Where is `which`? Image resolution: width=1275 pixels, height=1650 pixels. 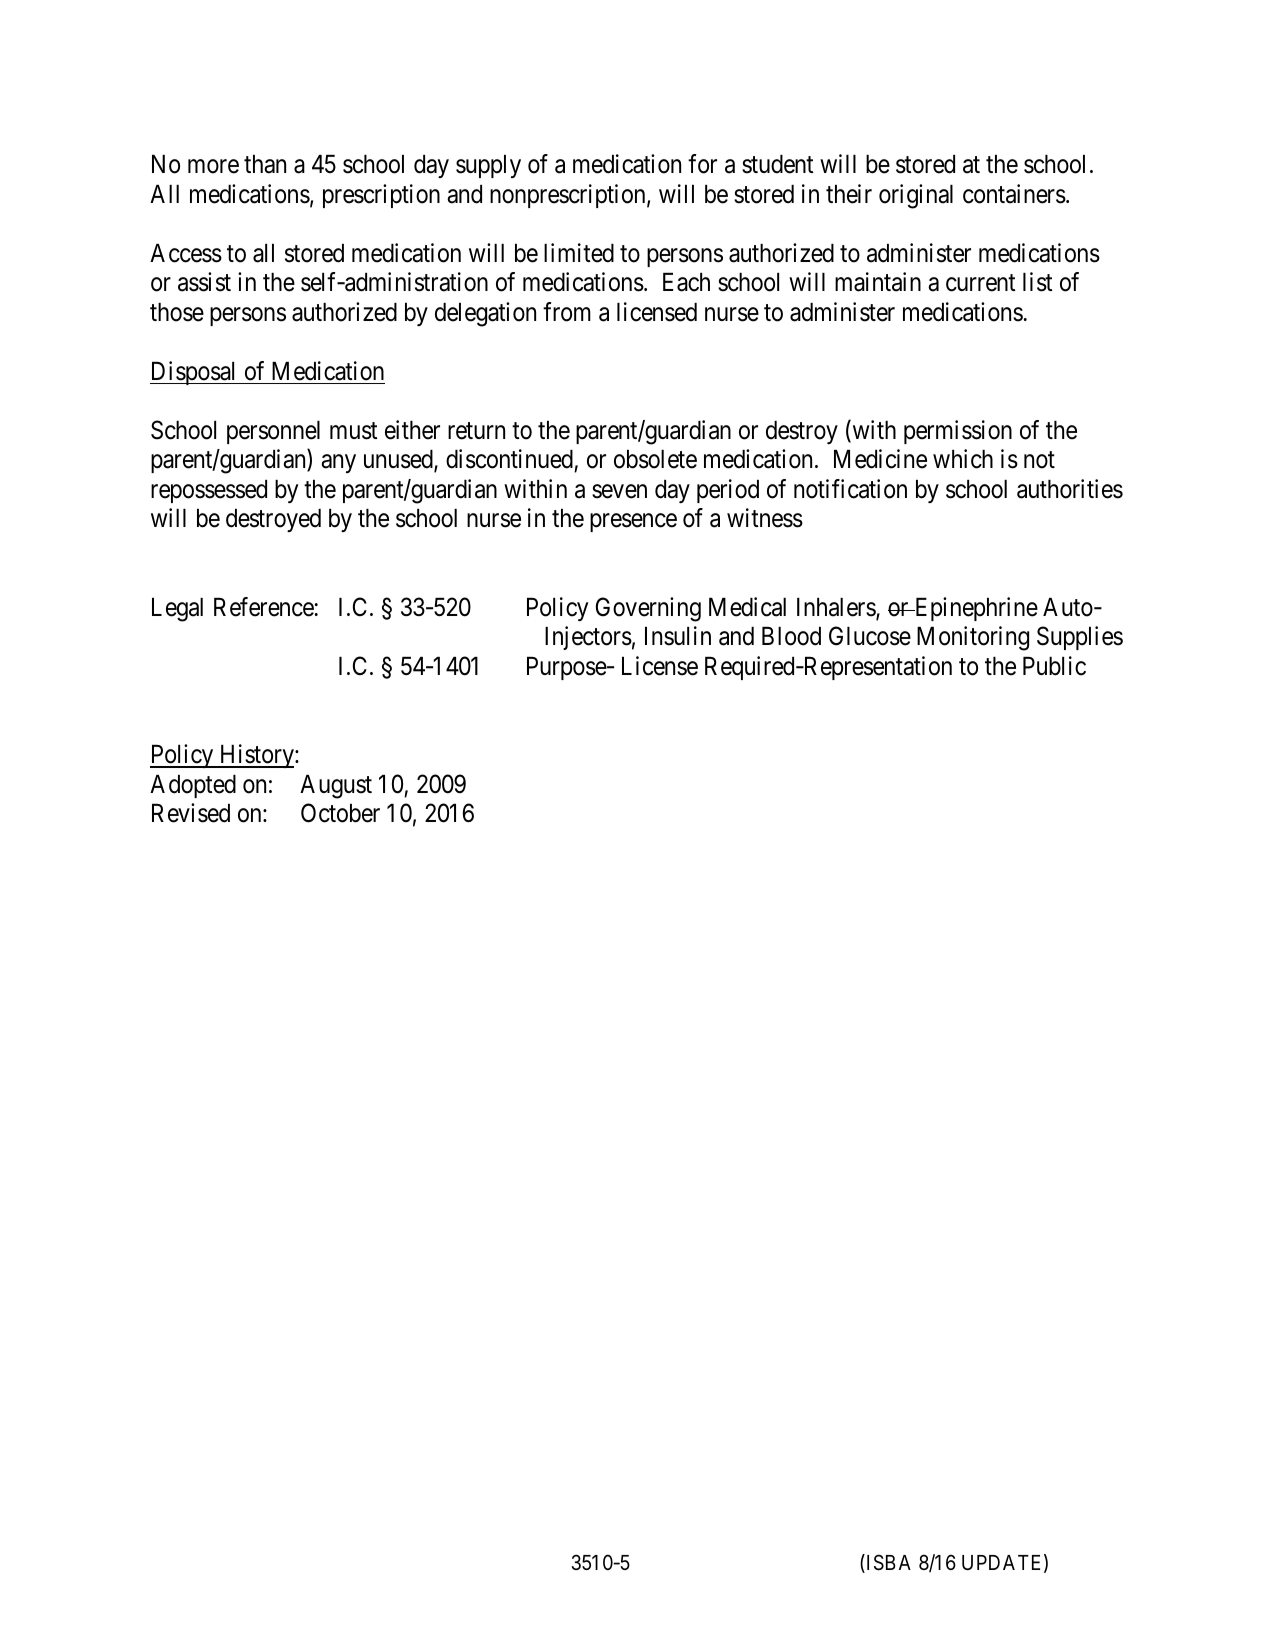 which is located at coordinates (963, 459).
